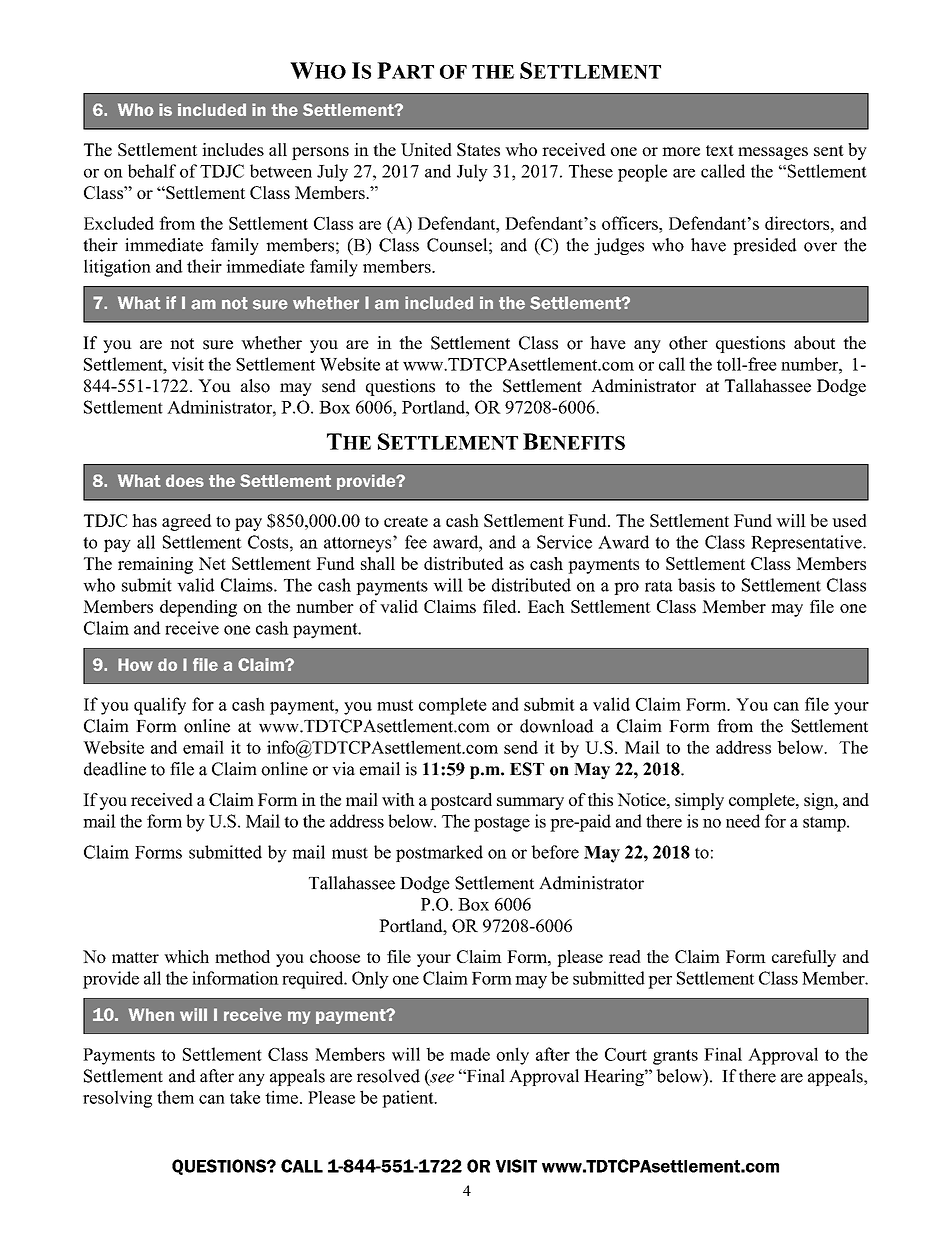  Describe the element at coordinates (406, 521) in the image. I see `create` at that location.
